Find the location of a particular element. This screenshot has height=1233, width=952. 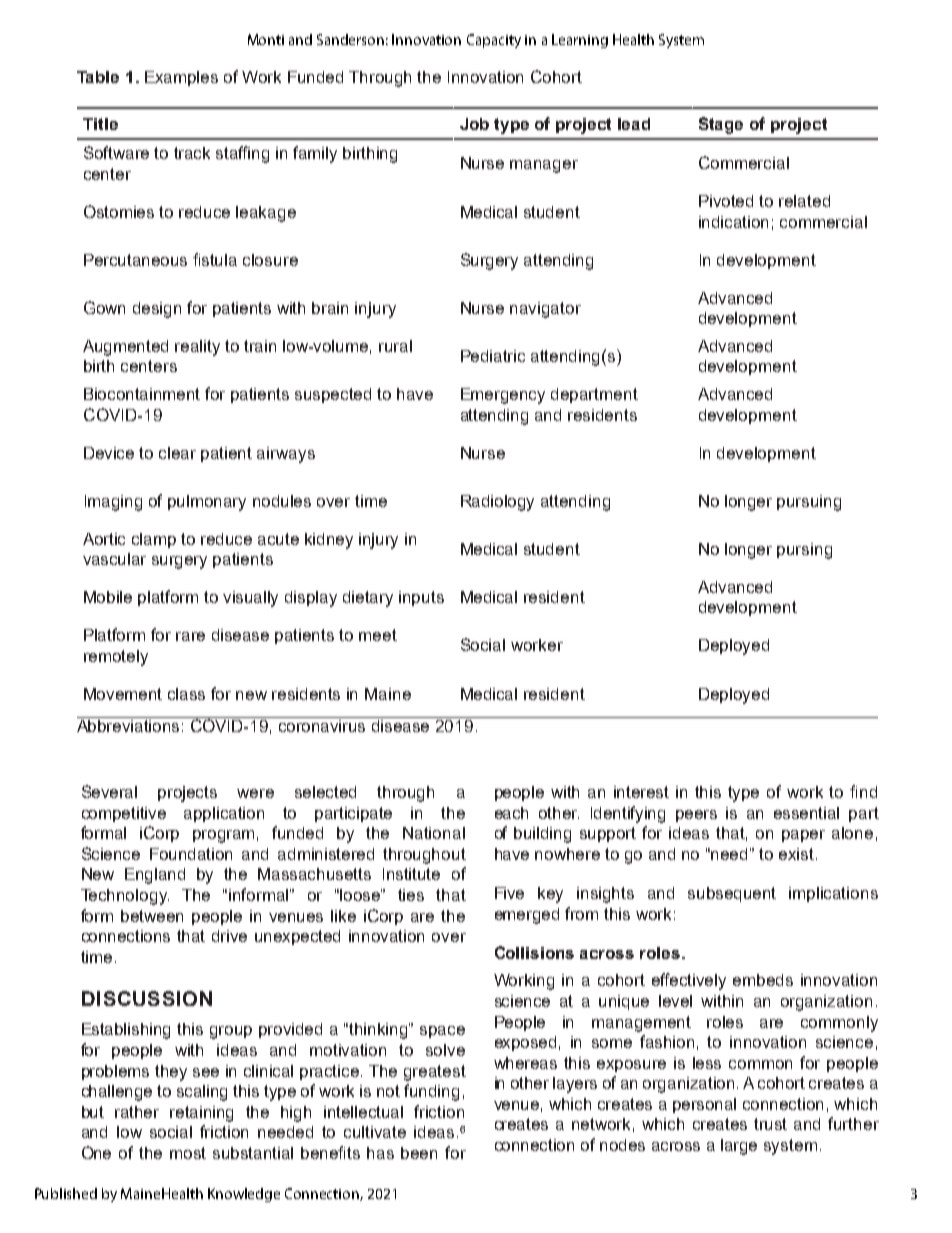

most is located at coordinates (188, 1153).
